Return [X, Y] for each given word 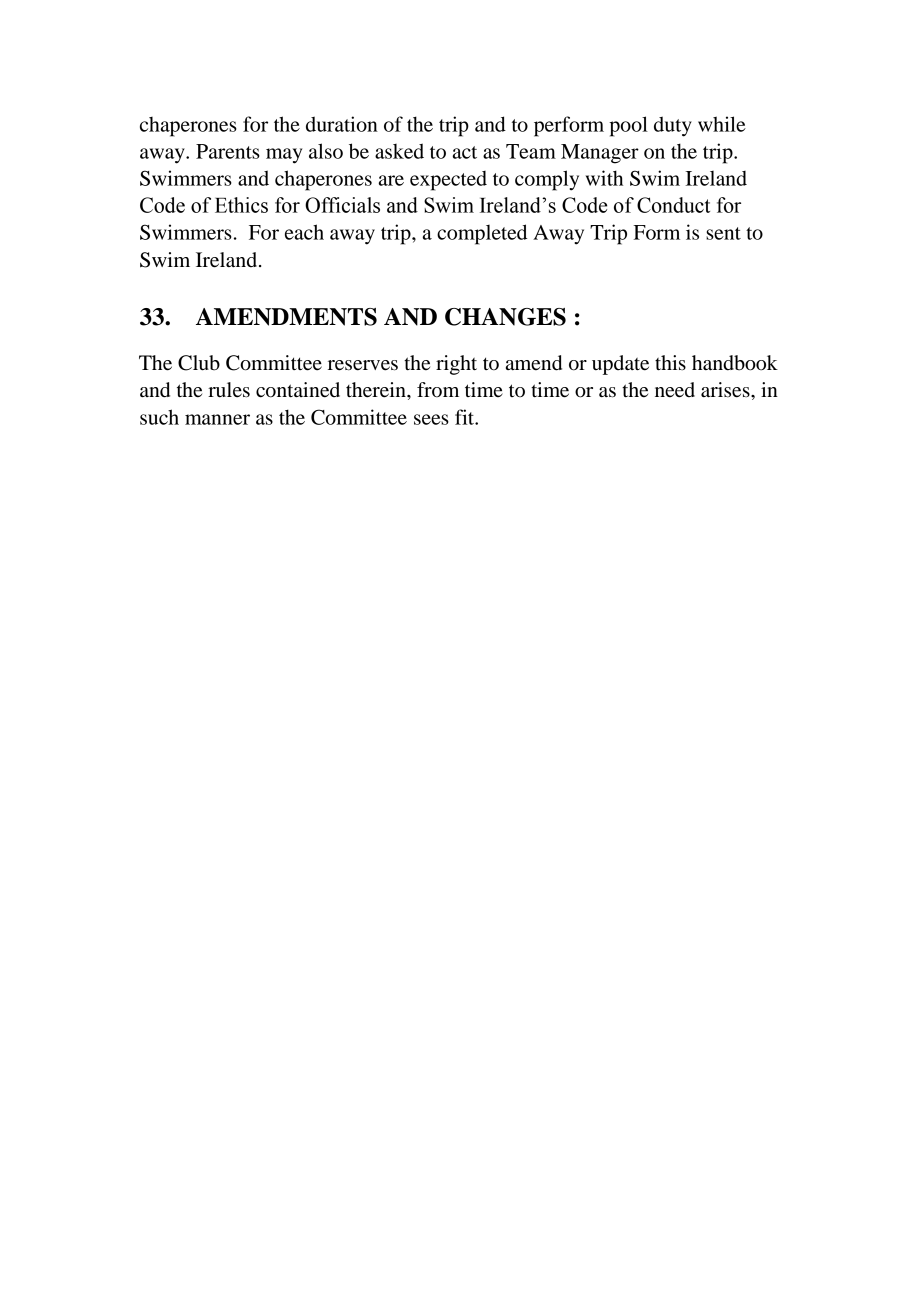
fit [466, 417]
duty [673, 126]
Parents [228, 151]
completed [482, 234]
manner [217, 419]
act [465, 152]
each [304, 232]
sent [723, 233]
